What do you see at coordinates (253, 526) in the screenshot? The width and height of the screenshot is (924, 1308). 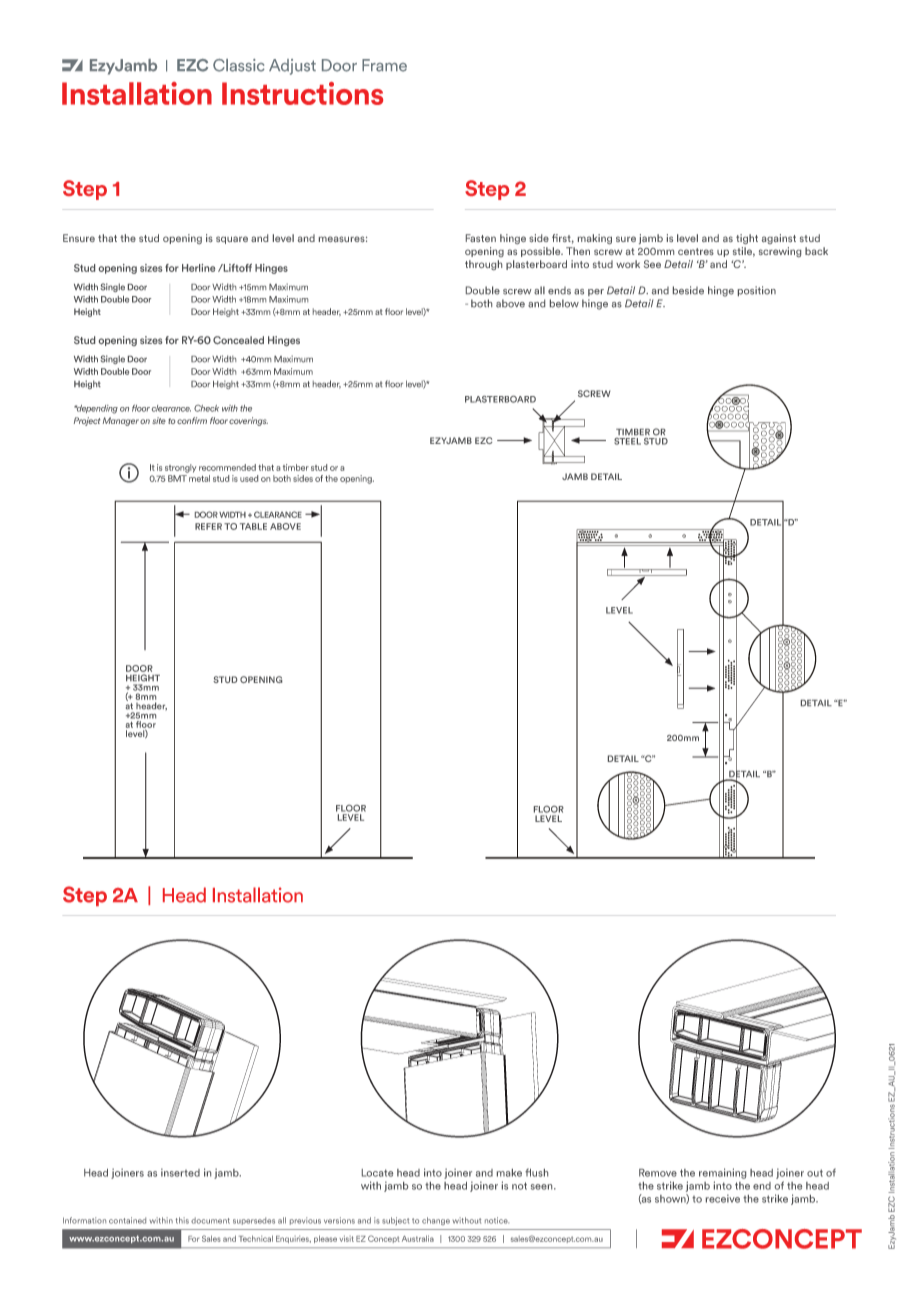 I see `TABLE` at bounding box center [253, 526].
